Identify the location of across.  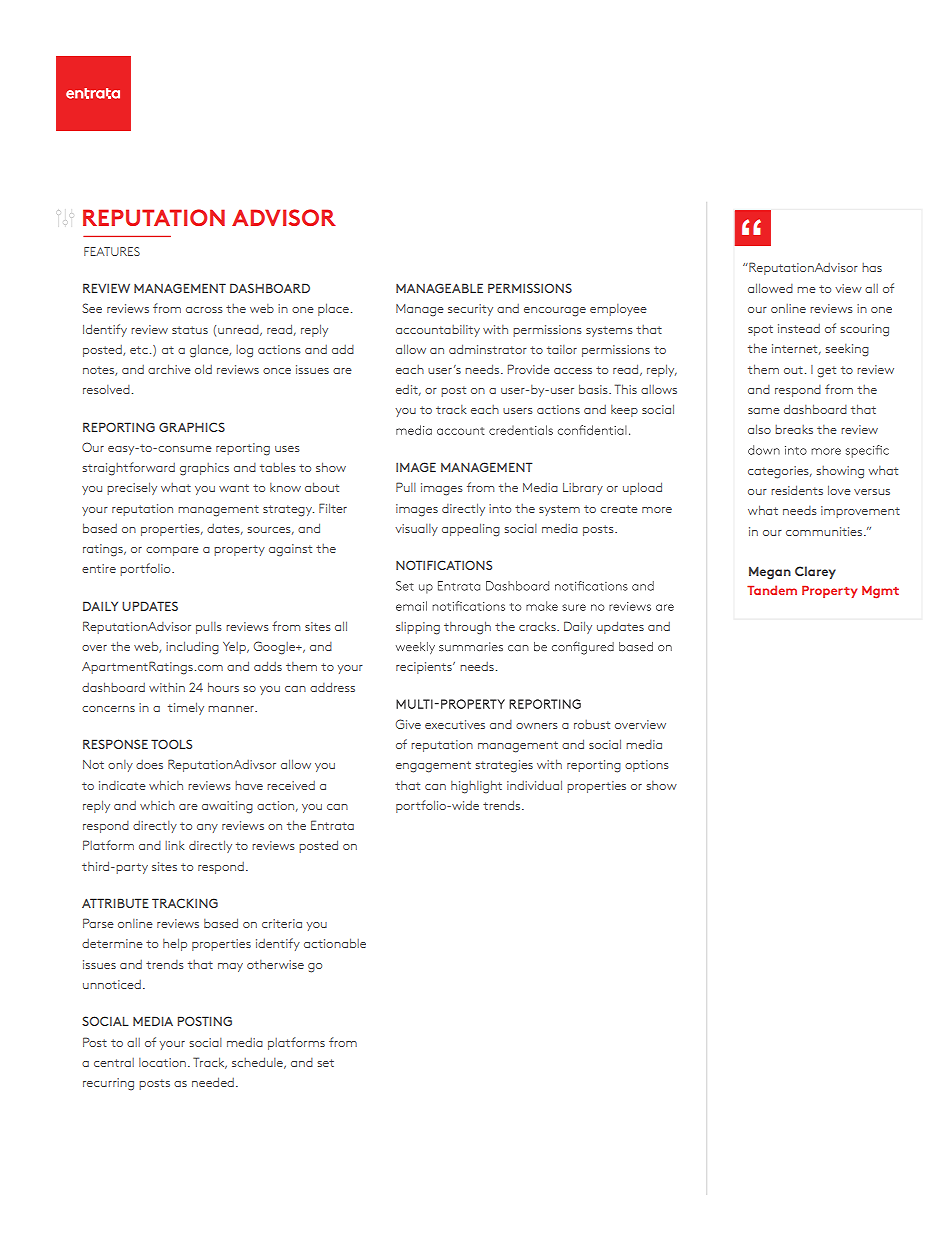
(204, 310).
